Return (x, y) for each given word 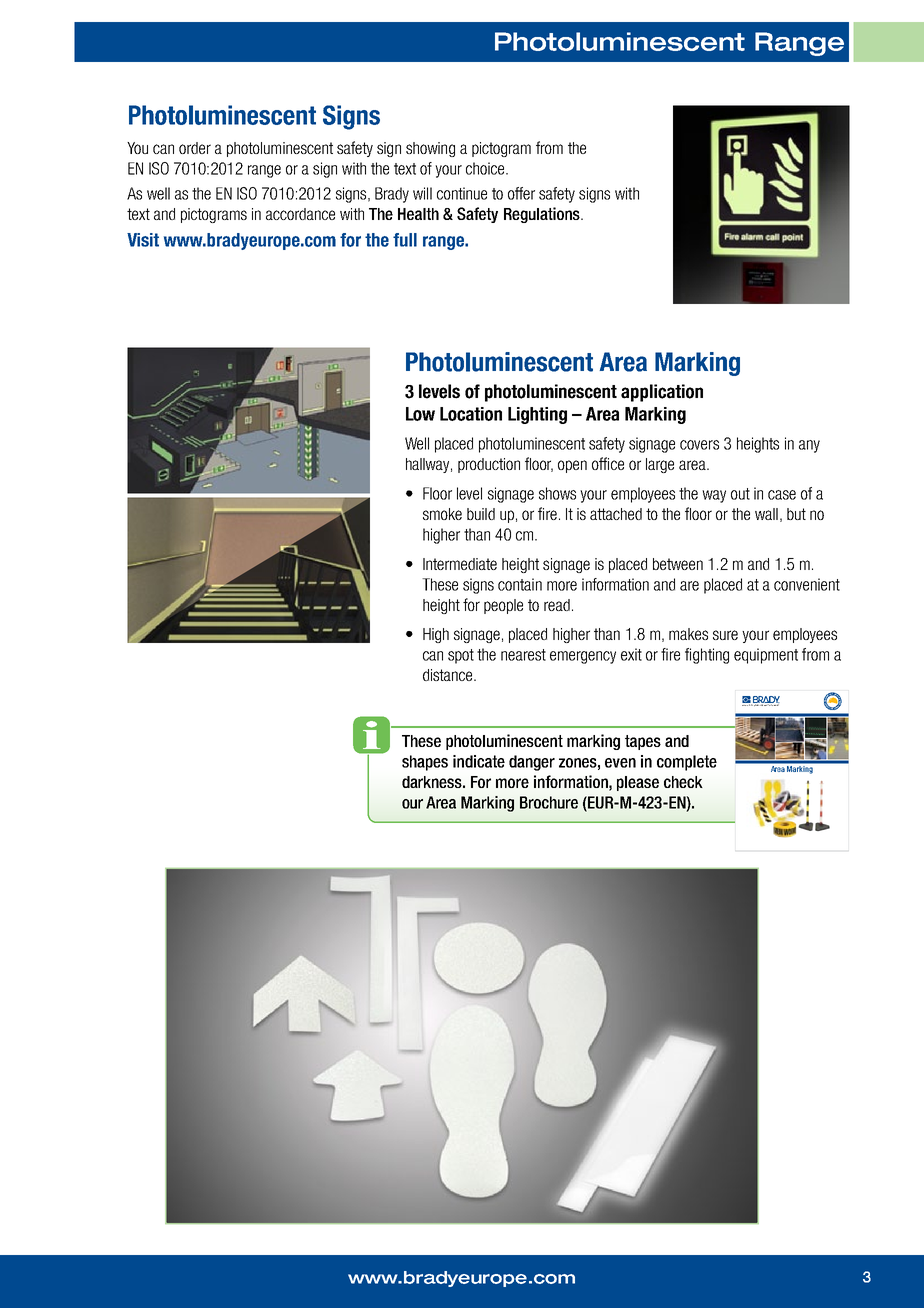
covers (699, 445)
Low (420, 414)
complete (687, 763)
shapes (425, 763)
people (503, 606)
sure (725, 635)
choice (486, 168)
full (405, 240)
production (489, 465)
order (195, 148)
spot (461, 656)
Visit (143, 240)
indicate (479, 761)
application (662, 393)
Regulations (543, 215)
